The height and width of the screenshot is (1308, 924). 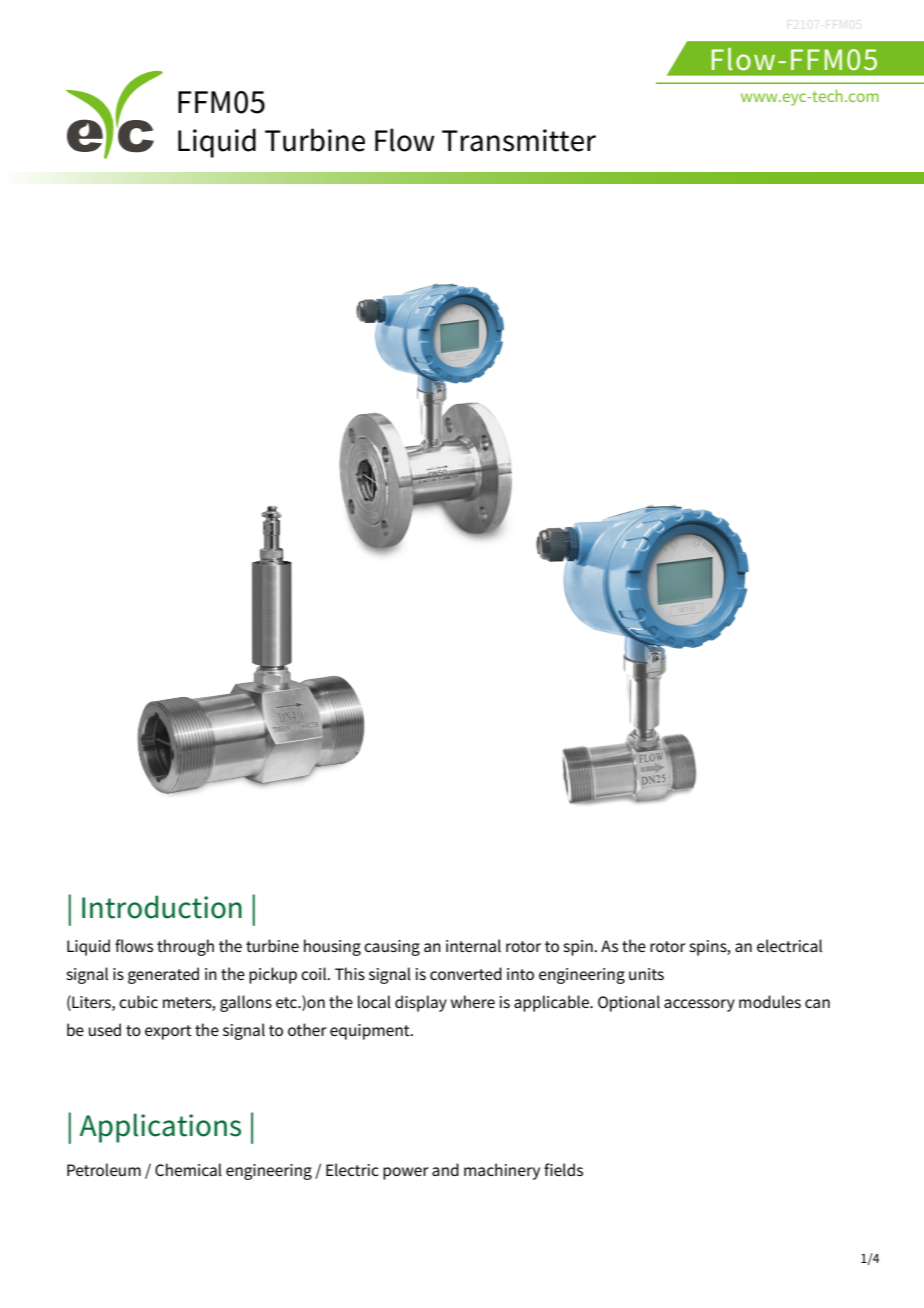 I want to click on modules, so click(x=770, y=1001).
